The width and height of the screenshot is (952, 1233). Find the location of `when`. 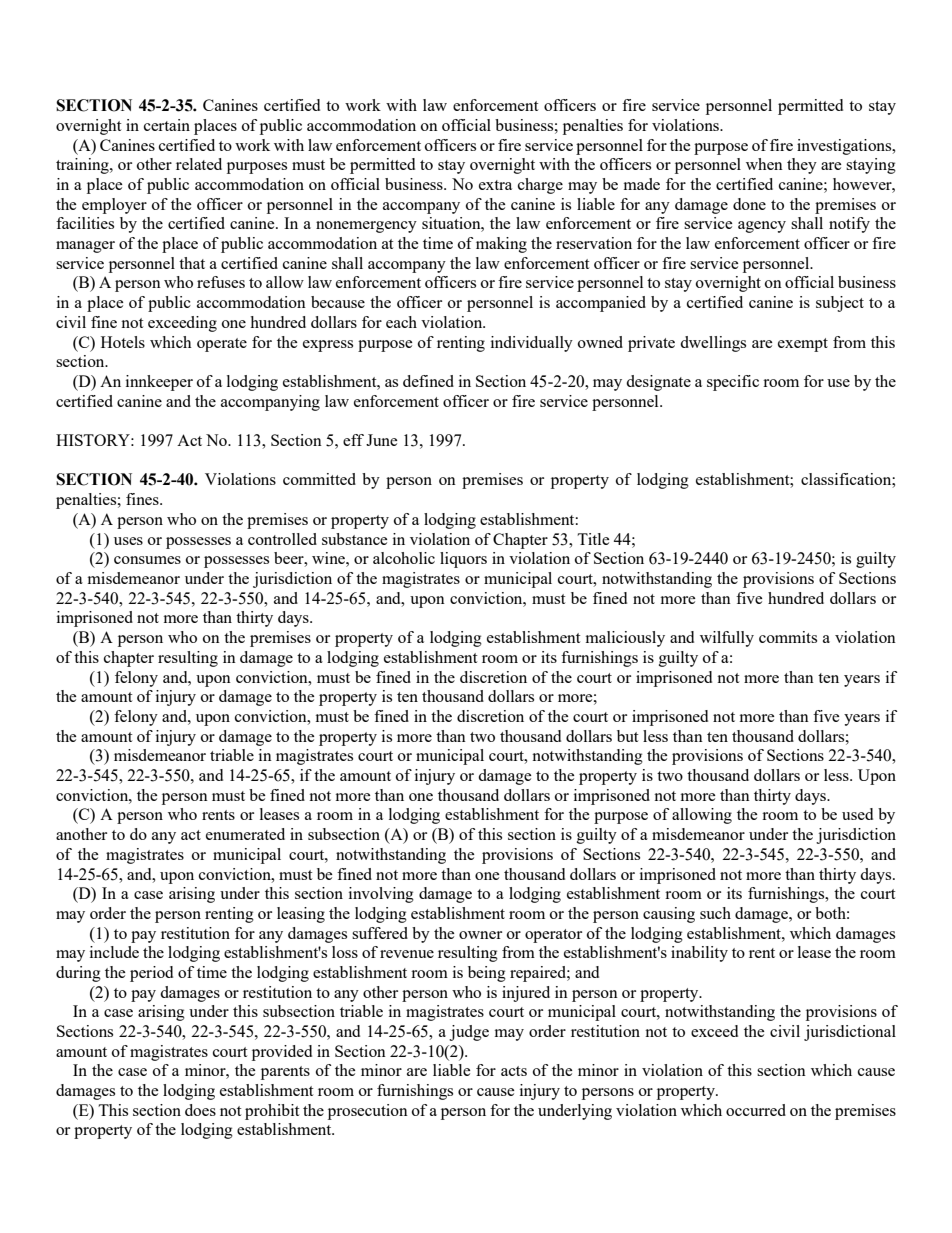

when is located at coordinates (764, 164).
